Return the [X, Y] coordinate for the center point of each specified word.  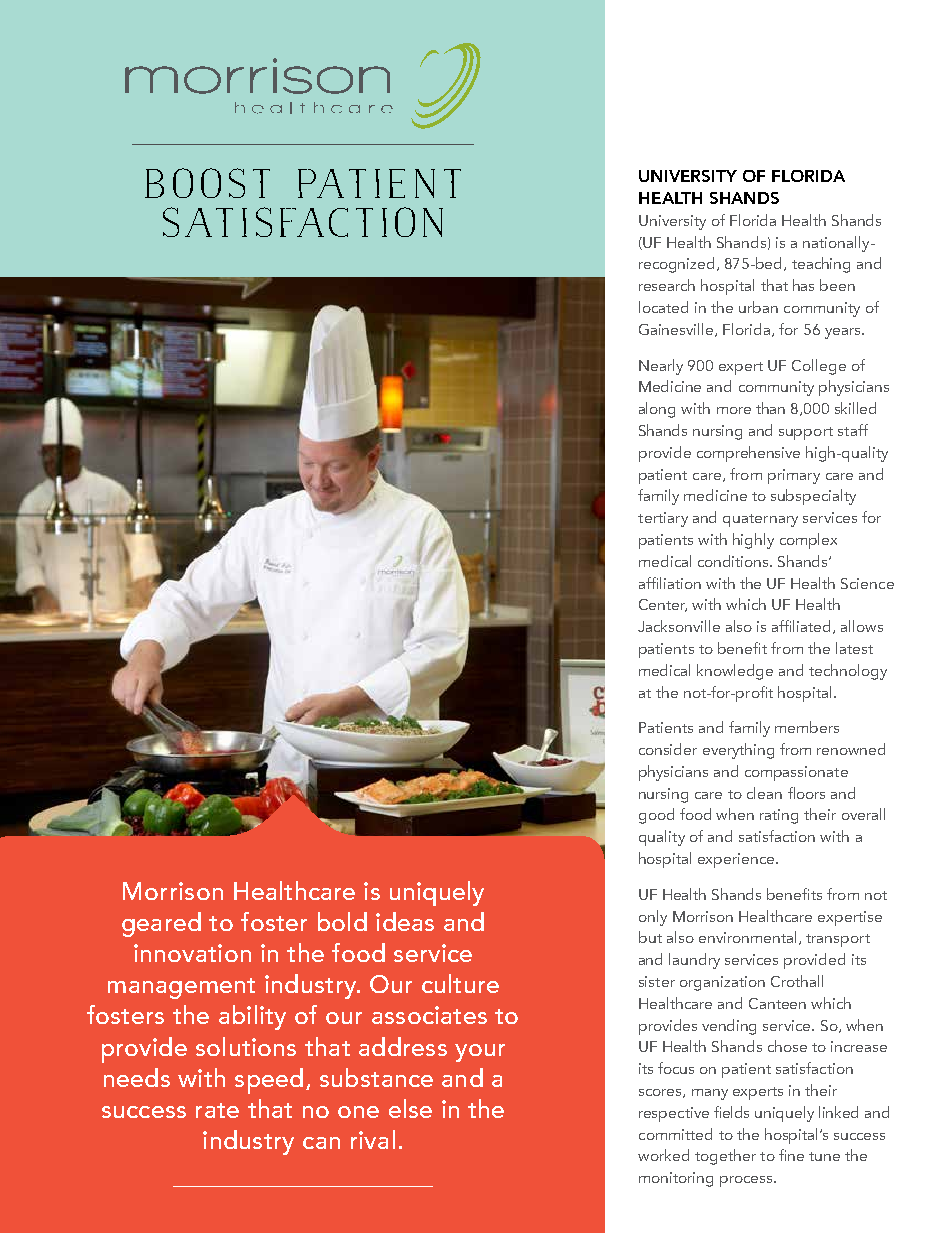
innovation [192, 953]
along [657, 410]
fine [791, 1155]
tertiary [663, 519]
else [410, 1108]
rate [217, 1110]
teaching [821, 265]
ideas [405, 921]
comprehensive [748, 454]
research [667, 285]
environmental [747, 937]
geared [161, 924]
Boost [207, 183]
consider [668, 749]
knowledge [735, 672]
